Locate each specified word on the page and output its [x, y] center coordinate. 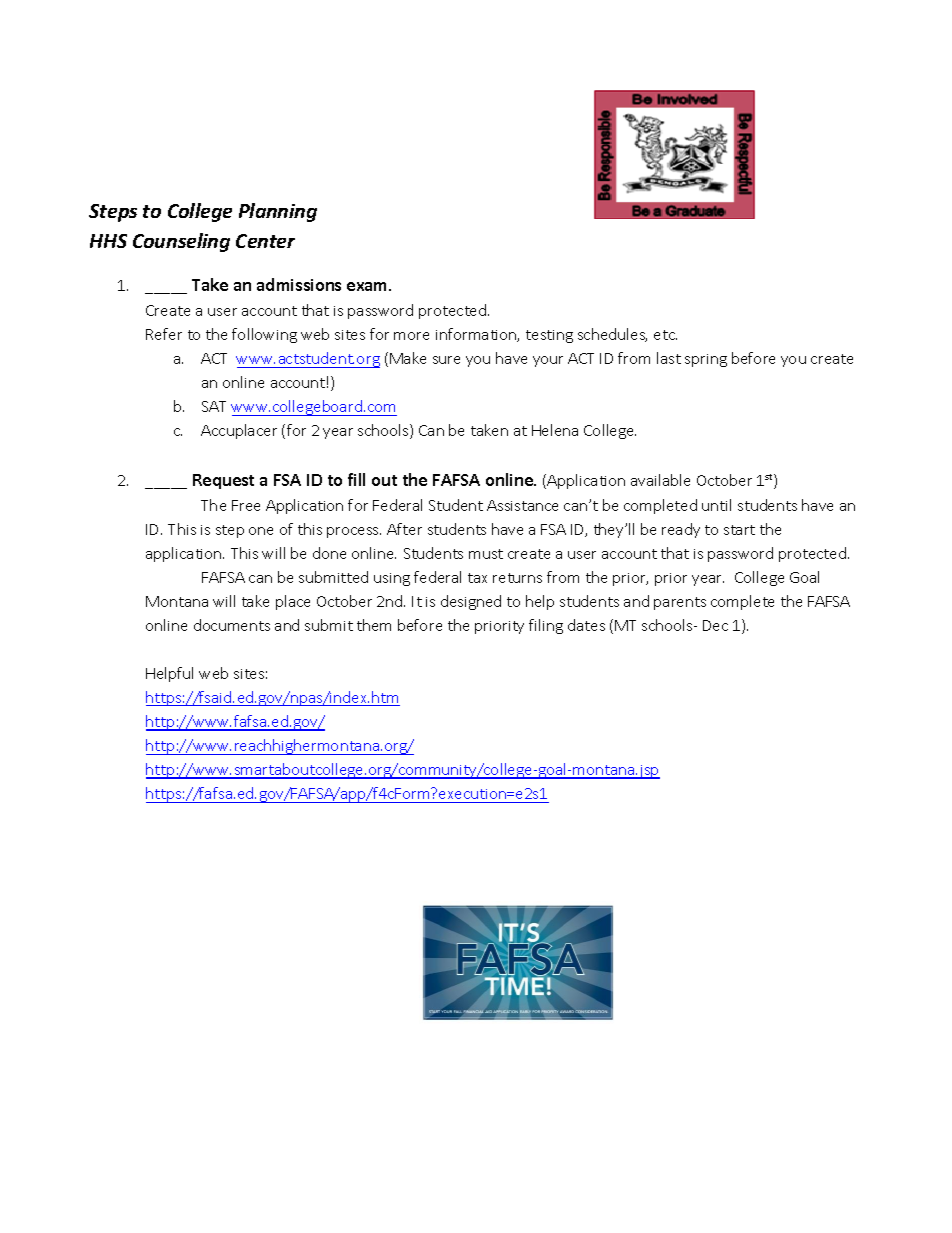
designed [471, 602]
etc [665, 335]
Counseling [181, 242]
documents [232, 625]
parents [680, 603]
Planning [278, 212]
